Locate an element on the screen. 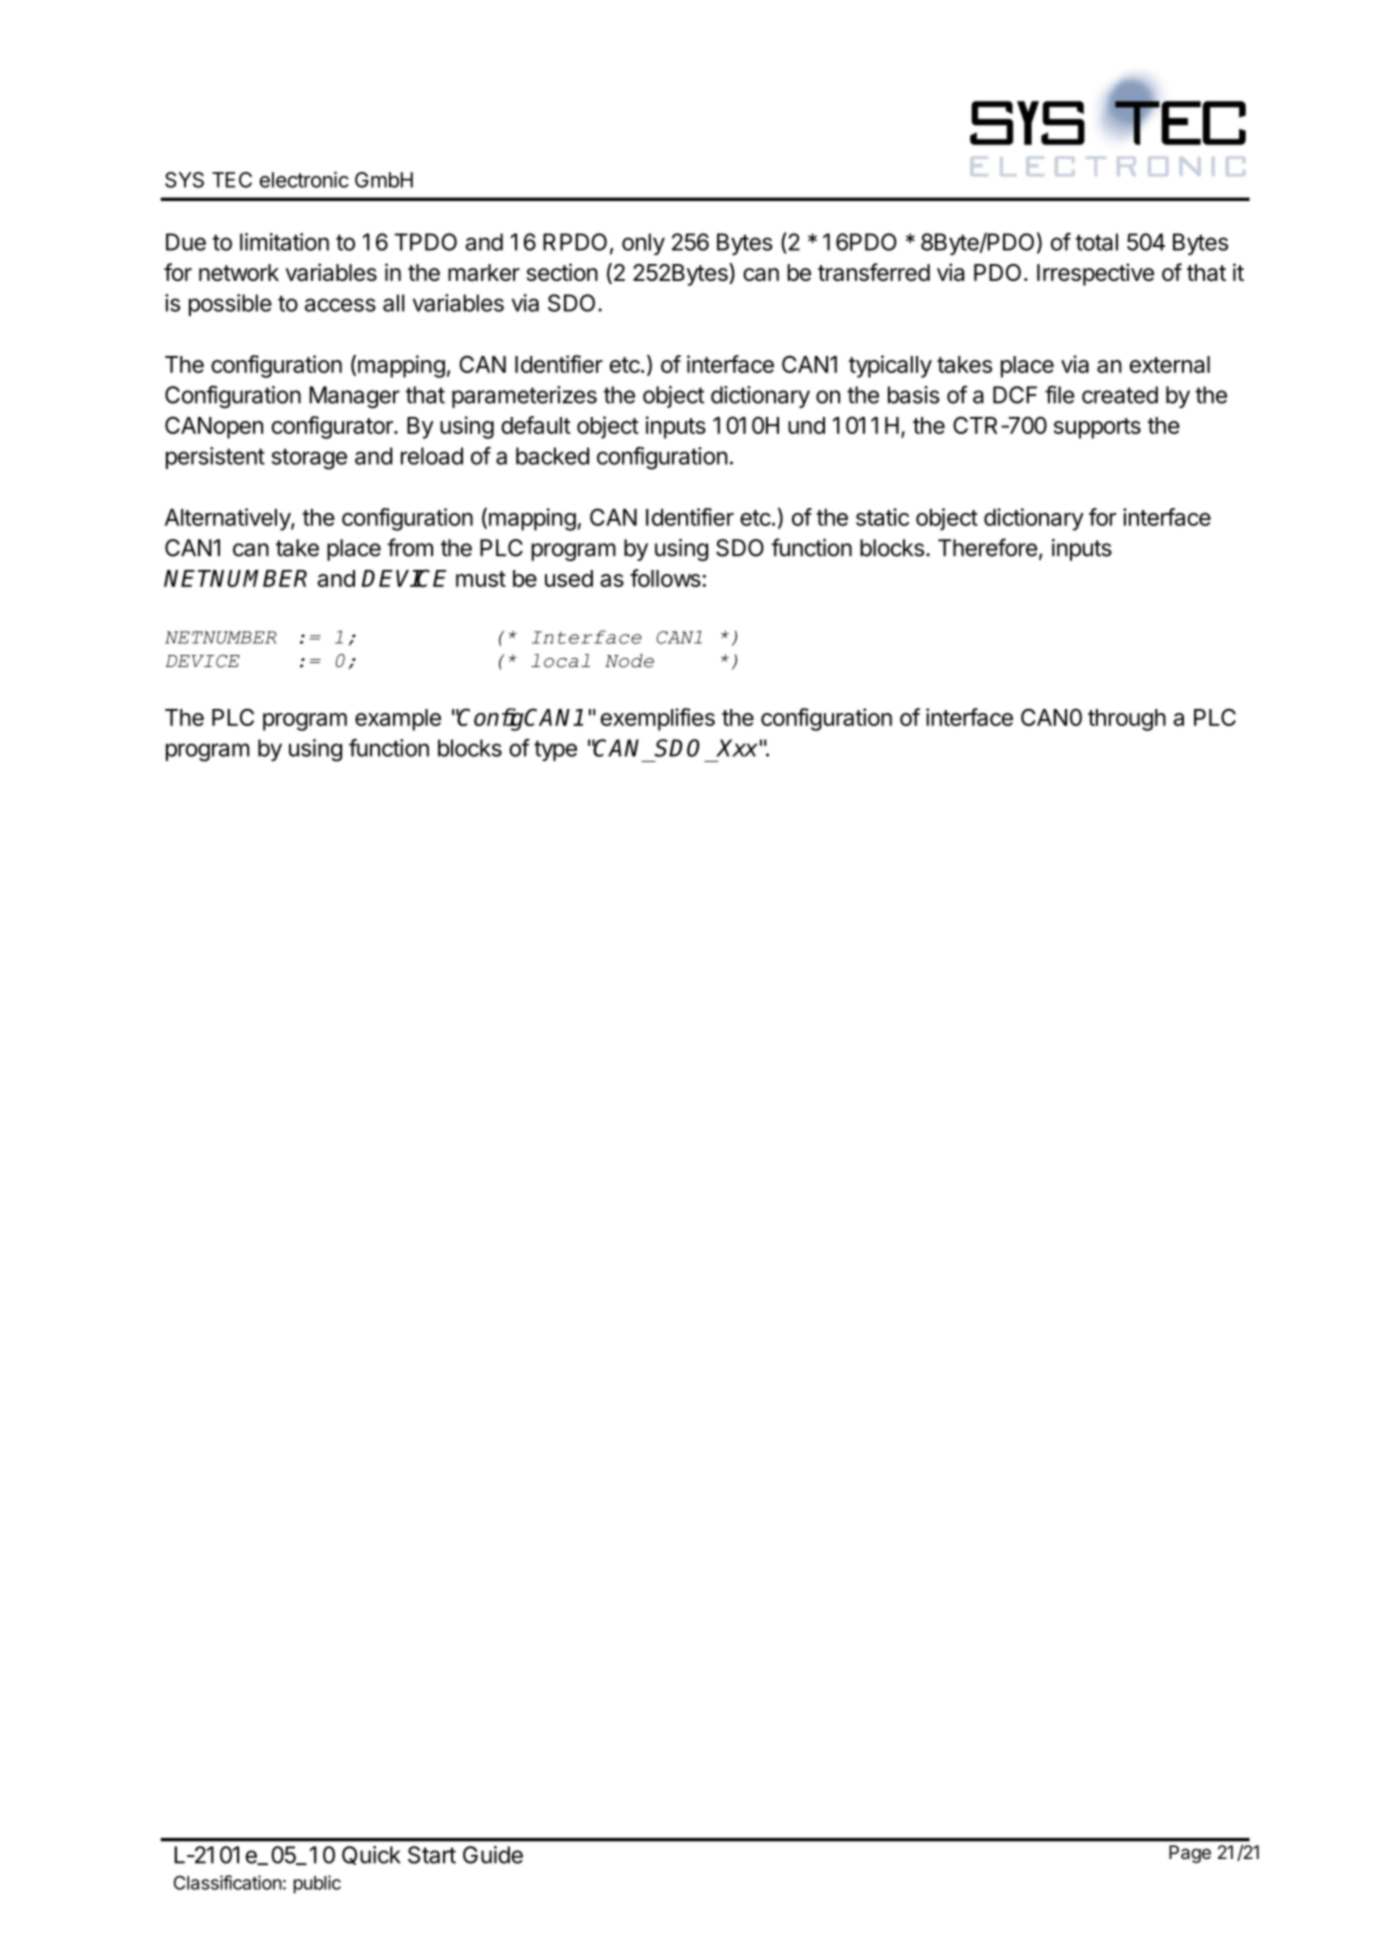 The image size is (1377, 1947). exemplifies is located at coordinates (658, 719).
